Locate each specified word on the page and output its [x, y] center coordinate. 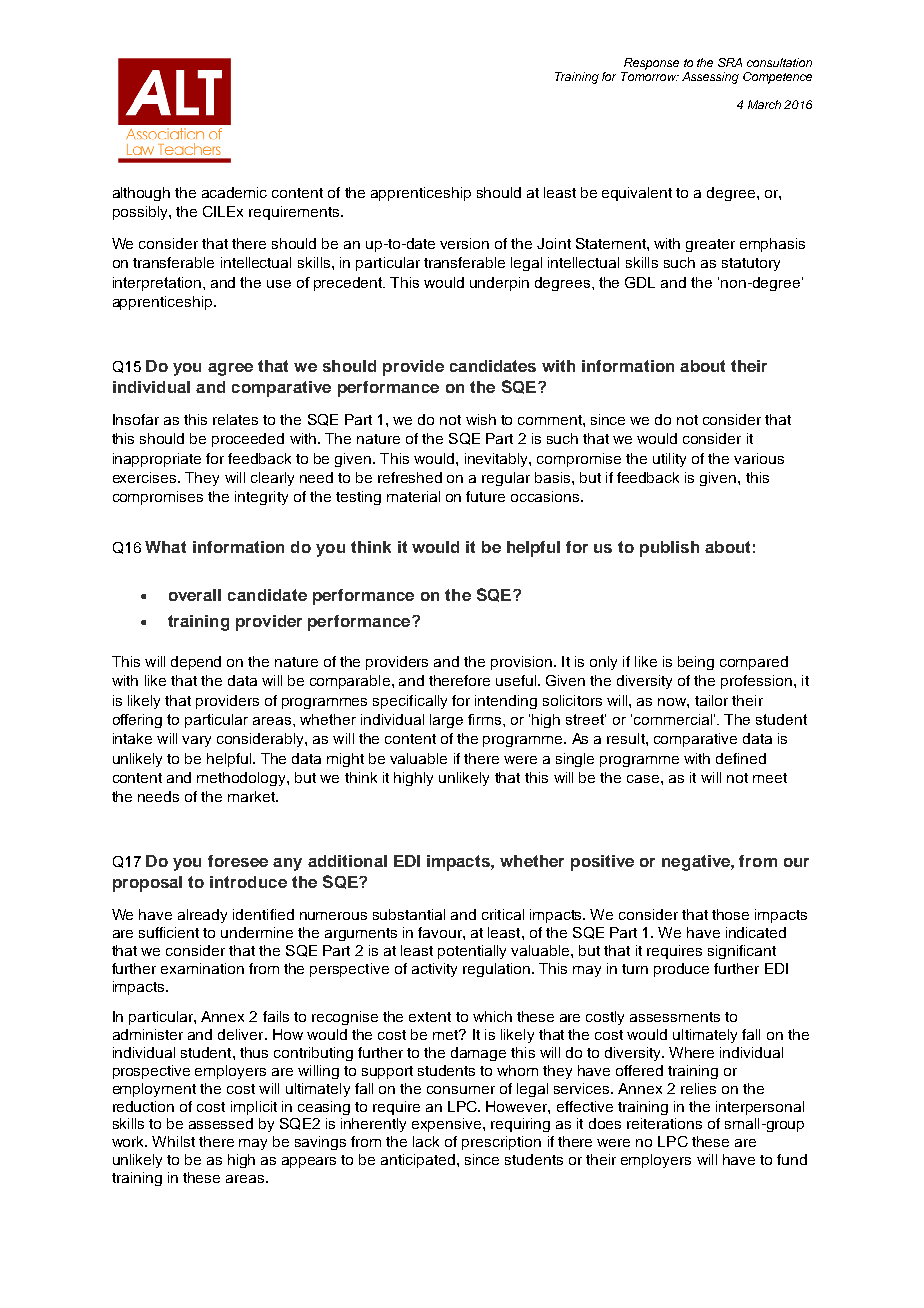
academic [234, 192]
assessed [221, 1123]
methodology [242, 779]
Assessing [710, 78]
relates [235, 419]
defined [741, 758]
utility [669, 460]
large [446, 721]
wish [481, 419]
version [464, 243]
